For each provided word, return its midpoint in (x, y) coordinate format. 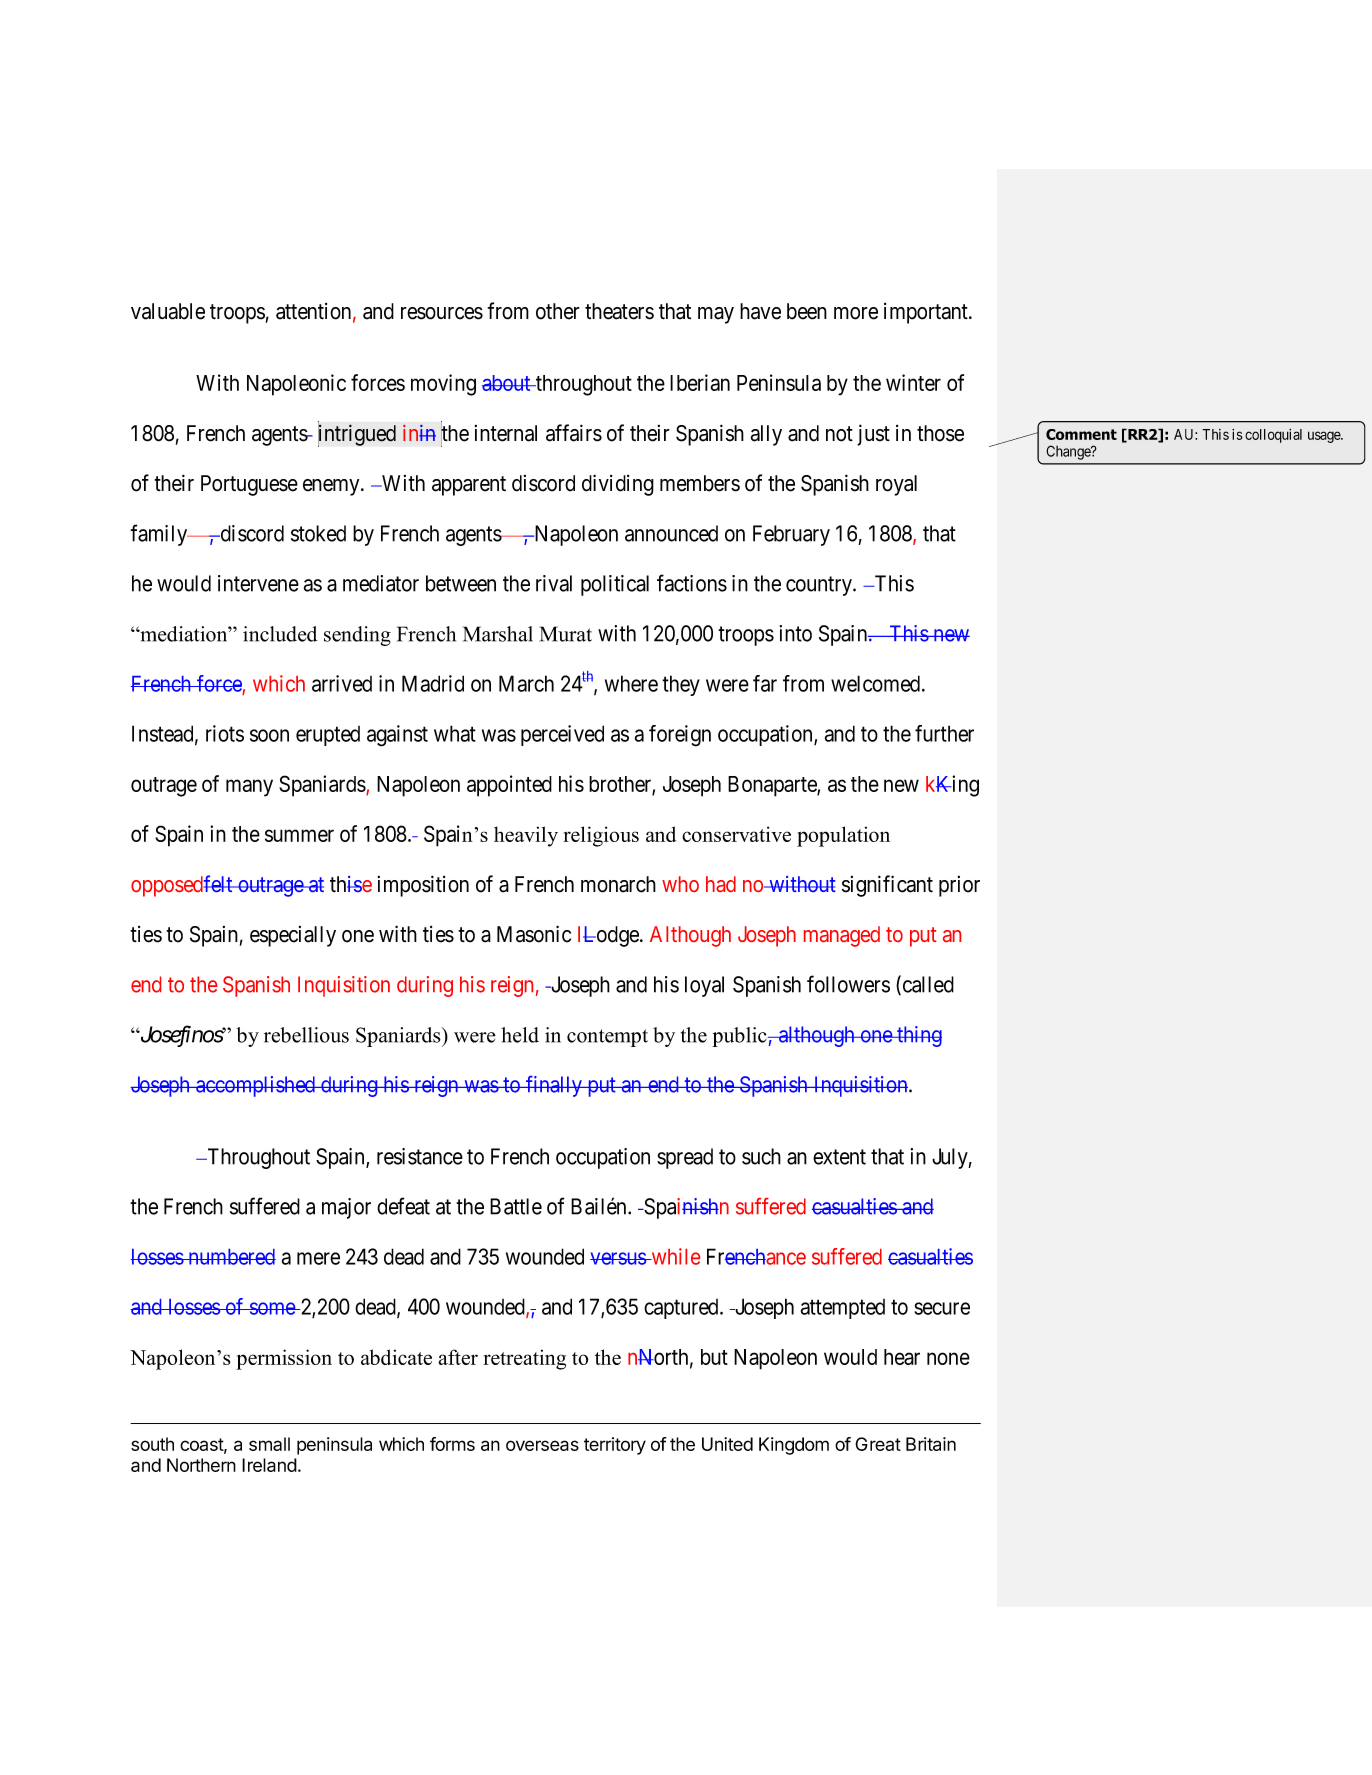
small (269, 1444)
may (716, 315)
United (727, 1444)
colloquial (1273, 436)
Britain (931, 1444)
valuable (168, 311)
